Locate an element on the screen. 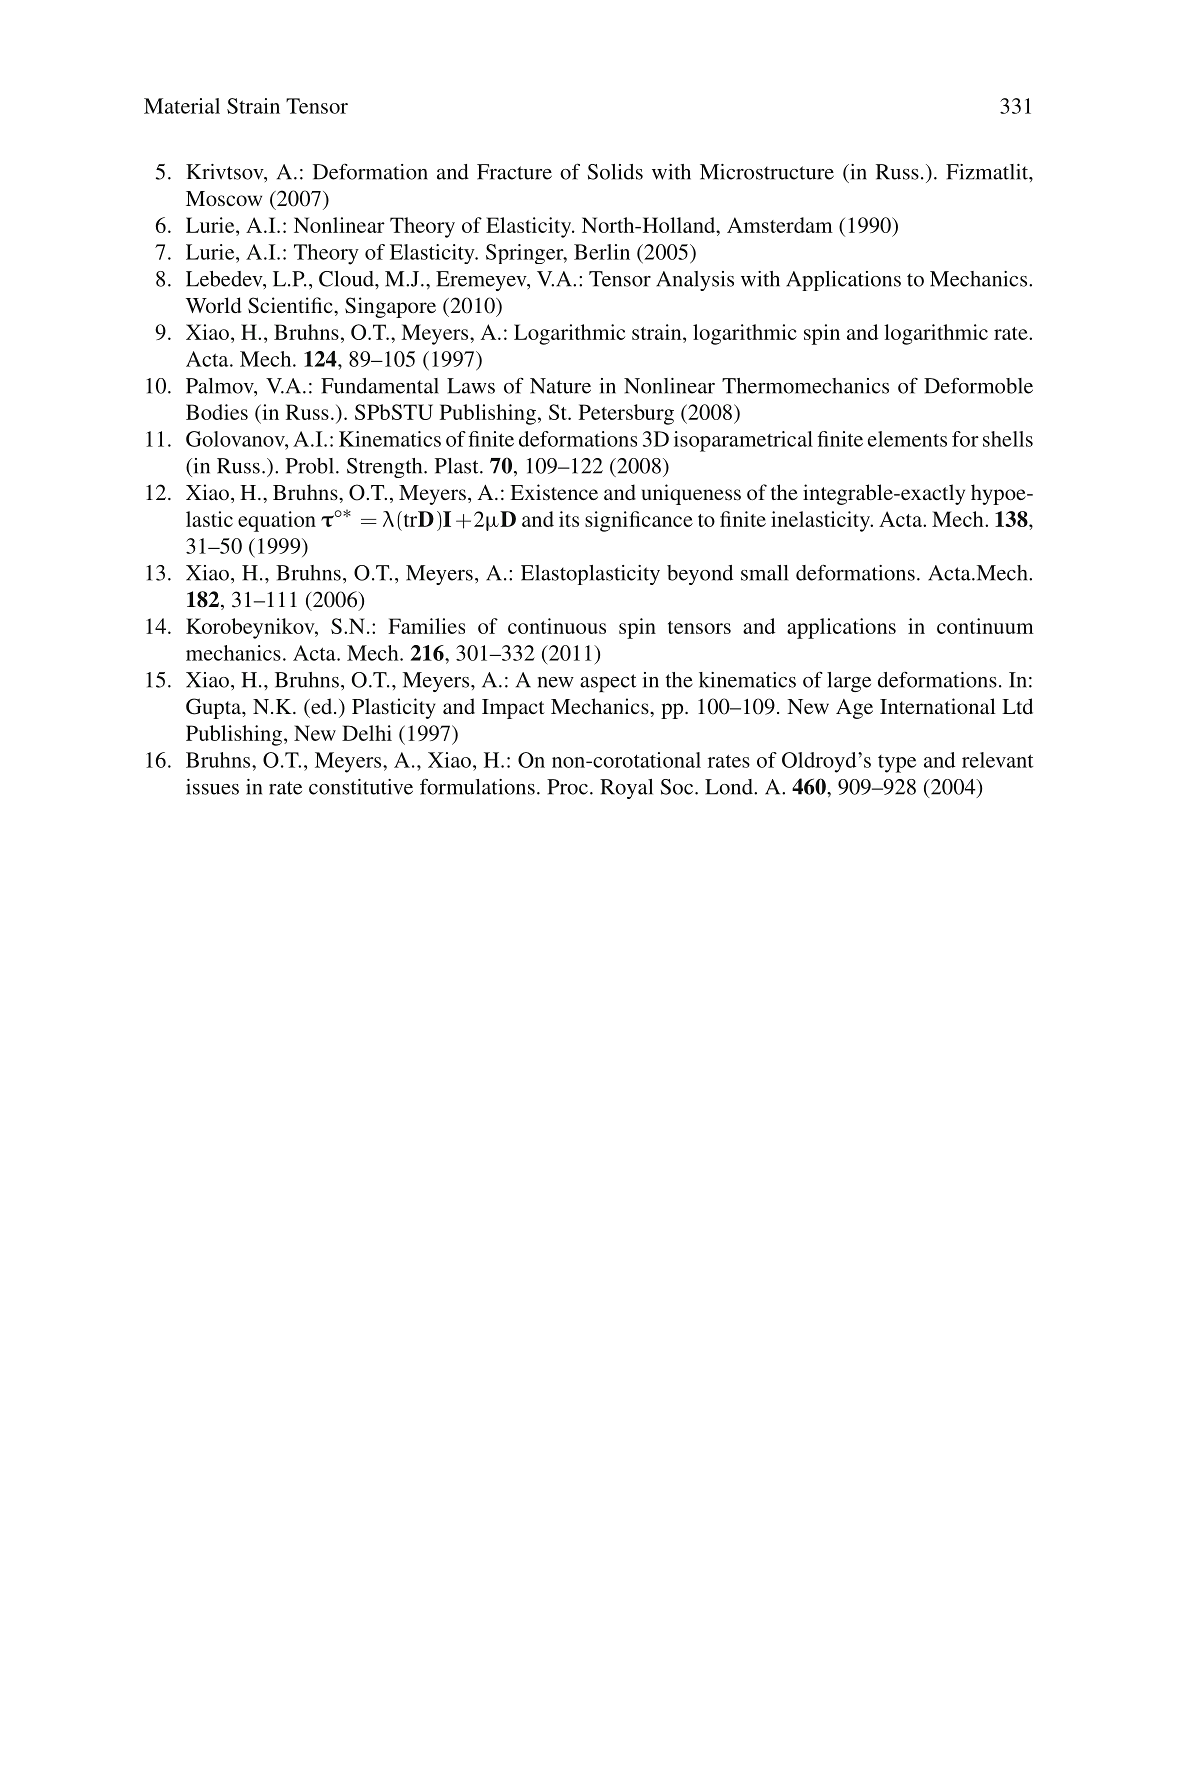 The width and height of the screenshot is (1179, 1788). Material is located at coordinates (182, 106).
